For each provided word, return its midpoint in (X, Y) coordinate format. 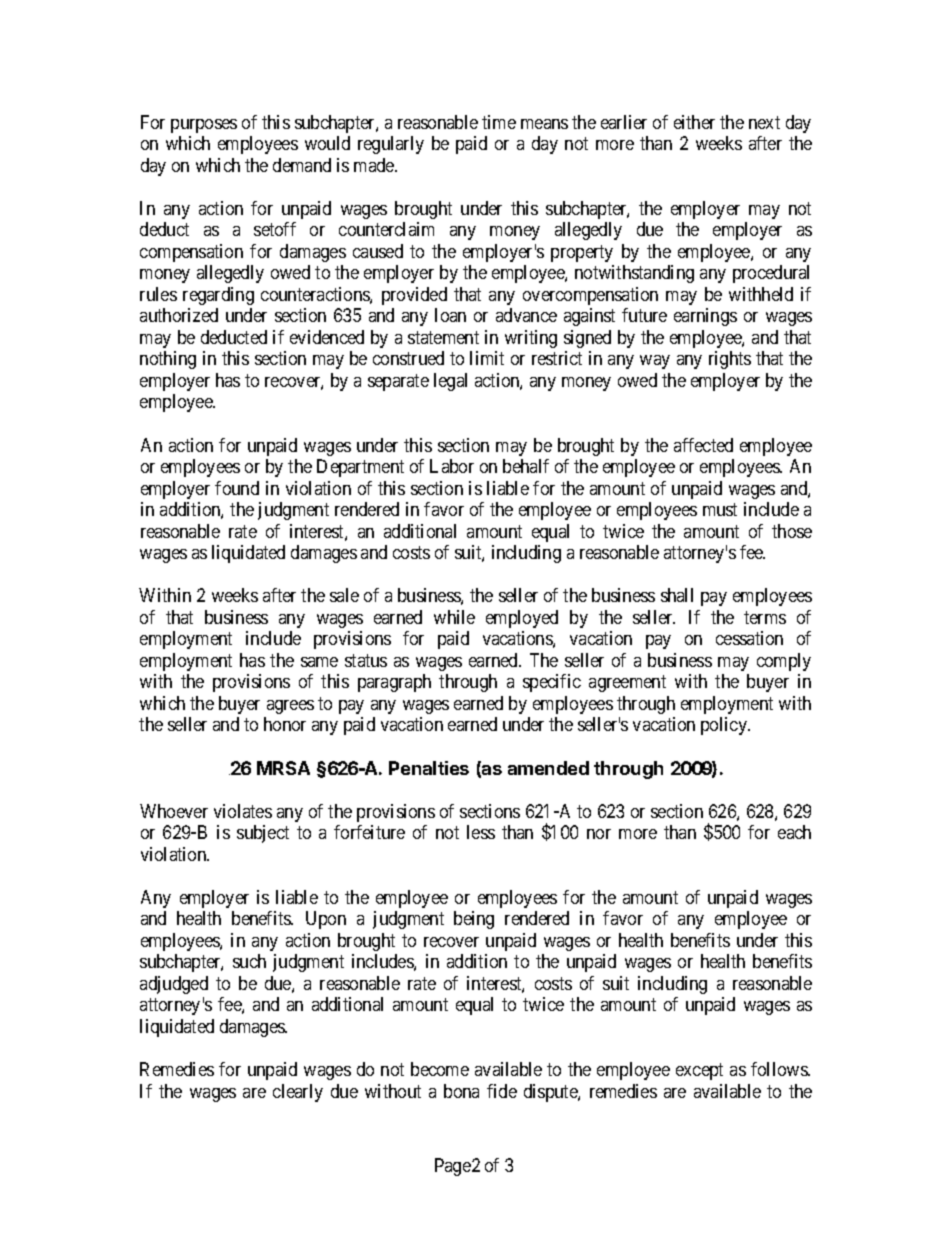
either (694, 122)
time (499, 122)
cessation (749, 638)
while (454, 617)
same (319, 662)
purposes (204, 126)
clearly (298, 1093)
